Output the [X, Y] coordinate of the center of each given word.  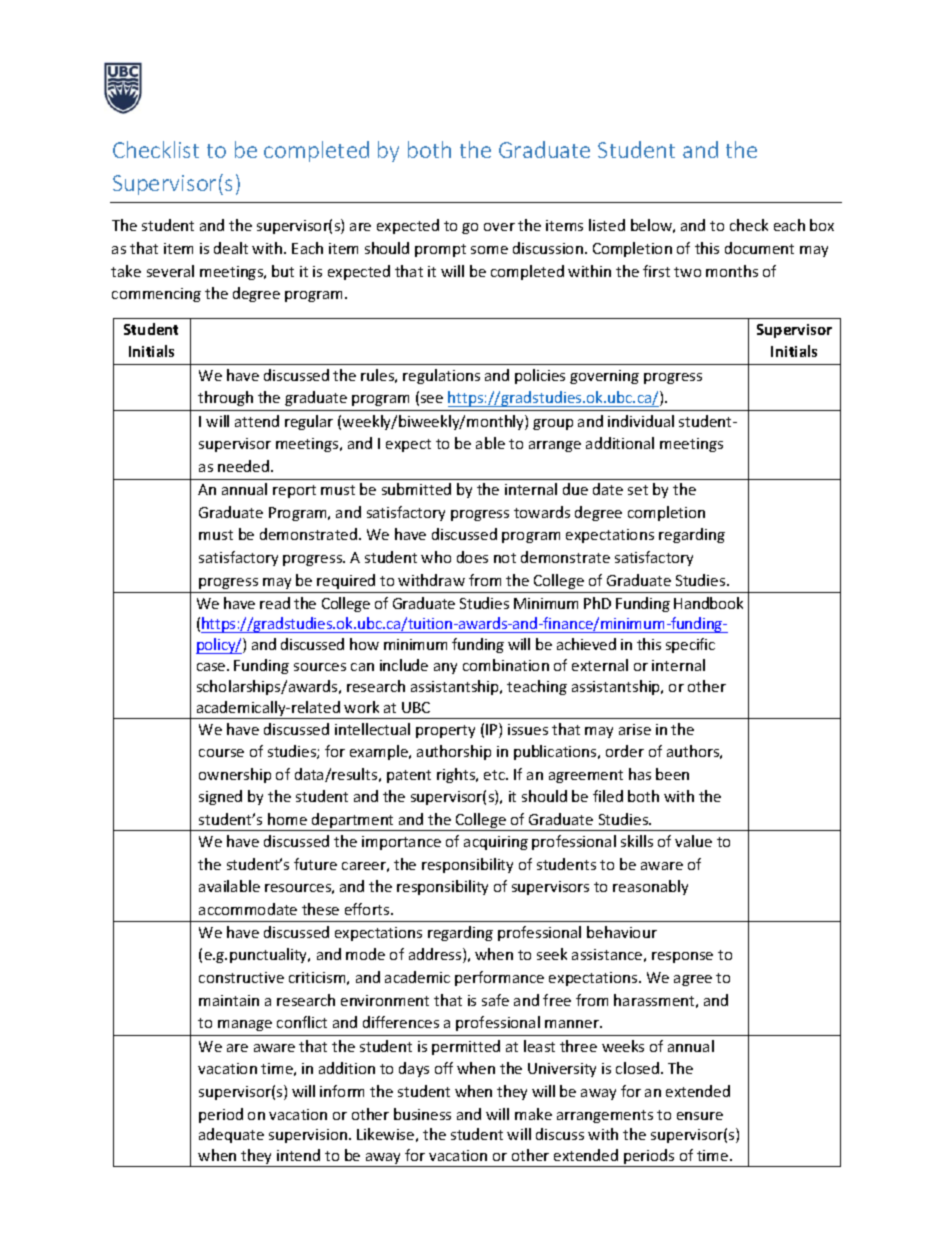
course [221, 753]
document [759, 248]
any [445, 668]
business [422, 1114]
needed [245, 466]
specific [690, 645]
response [682, 957]
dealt [231, 248]
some [489, 250]
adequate [231, 1135]
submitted [416, 489]
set [638, 490]
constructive [241, 977]
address [436, 955]
